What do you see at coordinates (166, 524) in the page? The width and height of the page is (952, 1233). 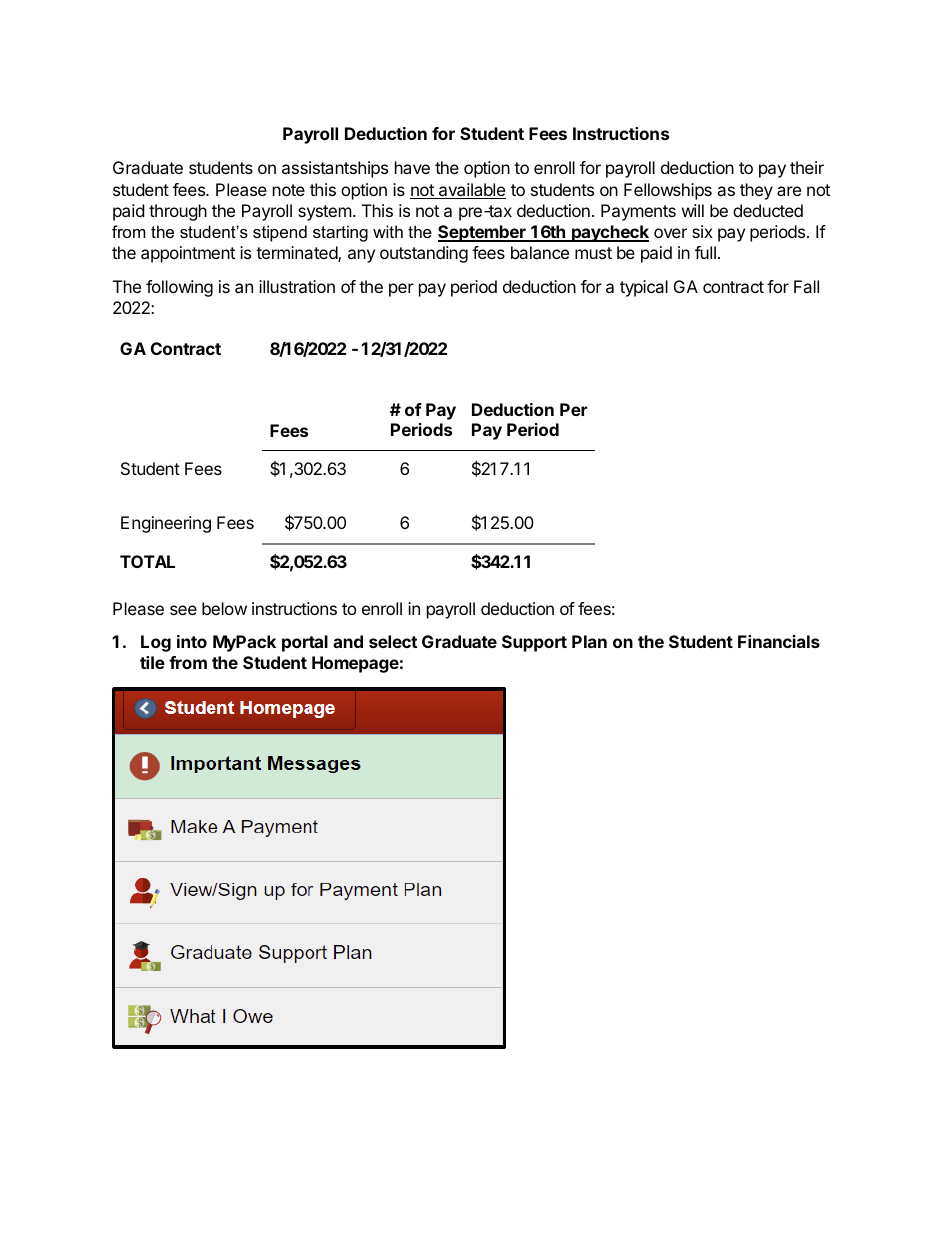 I see `Engineering` at bounding box center [166, 524].
